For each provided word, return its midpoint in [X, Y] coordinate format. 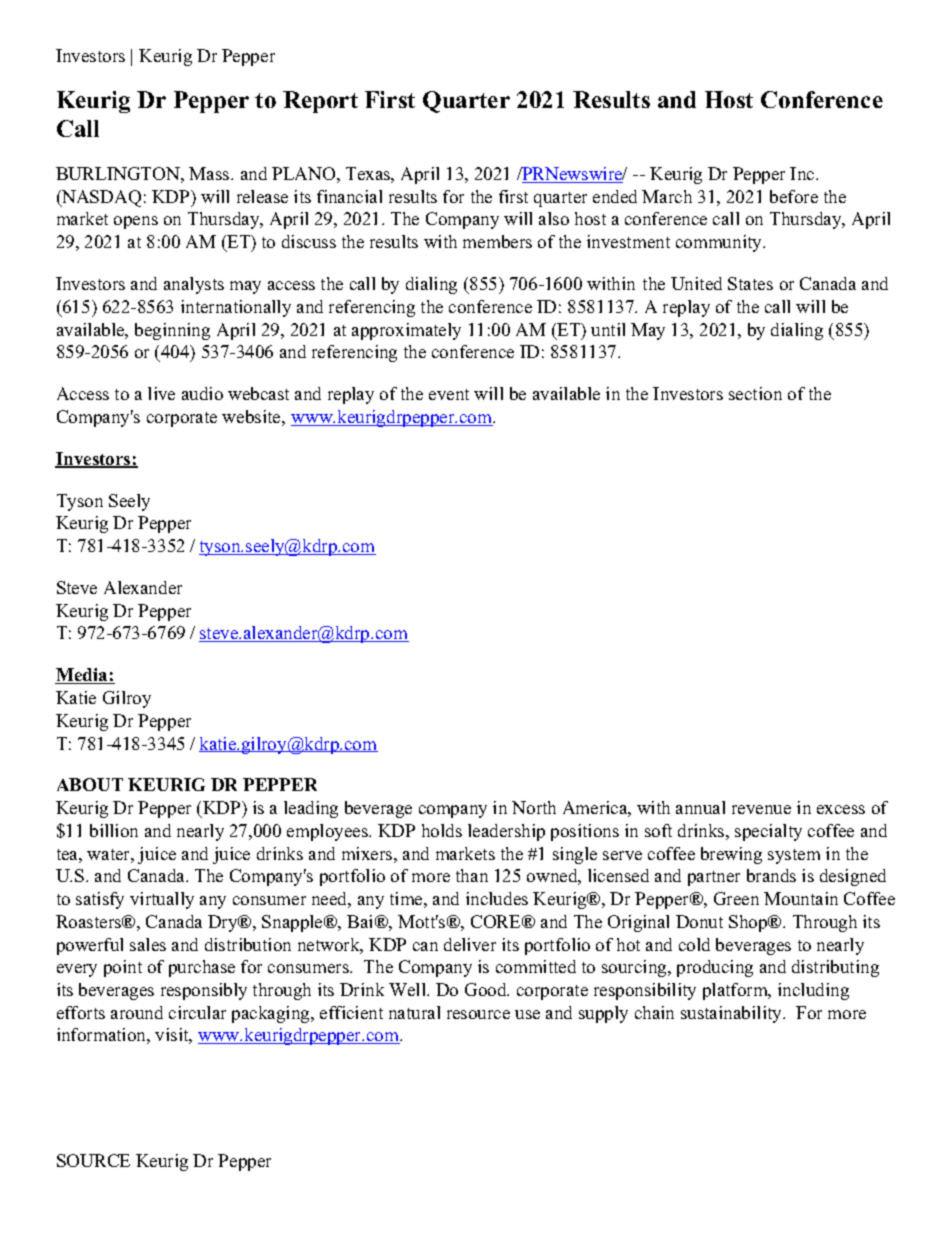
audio [202, 393]
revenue [761, 809]
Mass [210, 173]
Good [487, 989]
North [534, 807]
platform [736, 991]
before [794, 196]
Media [82, 676]
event [449, 394]
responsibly [204, 991]
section [755, 393]
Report [320, 102]
